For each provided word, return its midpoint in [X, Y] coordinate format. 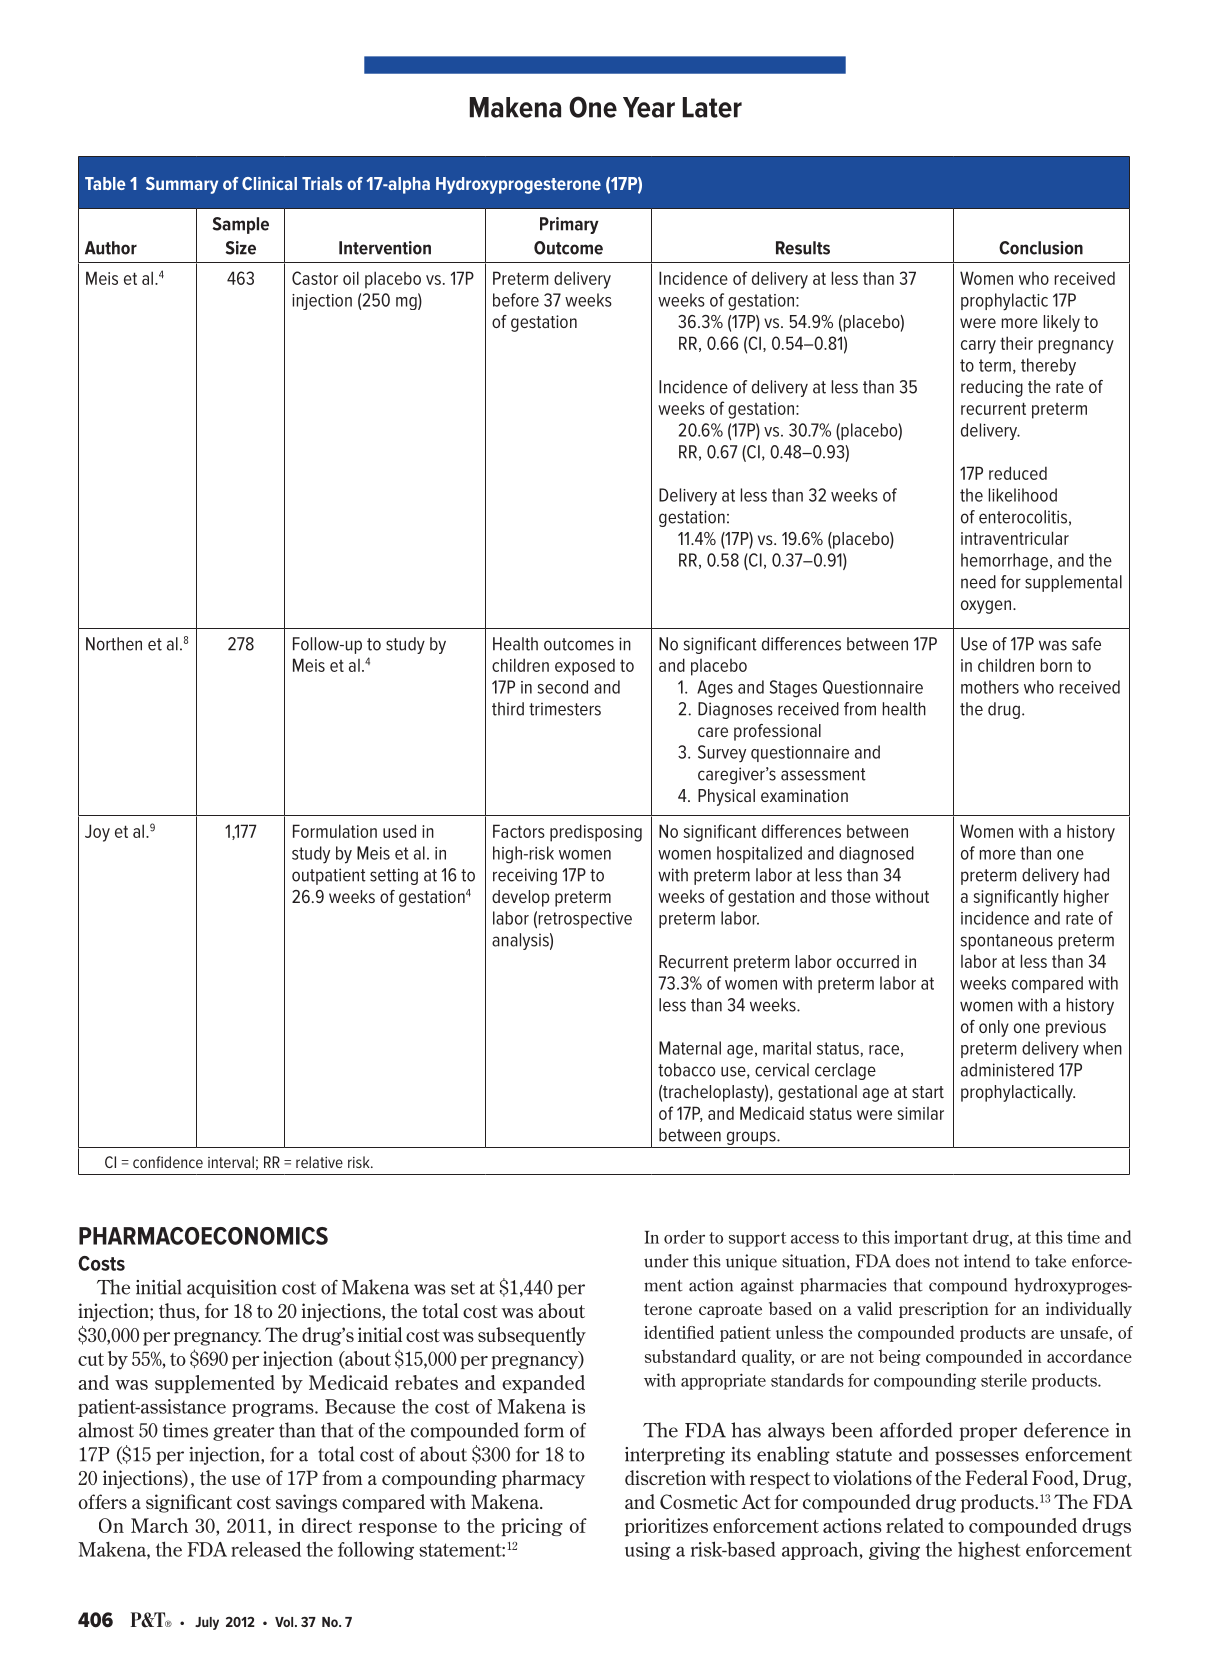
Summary [182, 185]
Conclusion [1041, 248]
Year [649, 107]
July [207, 1623]
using [648, 1551]
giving [894, 1551]
